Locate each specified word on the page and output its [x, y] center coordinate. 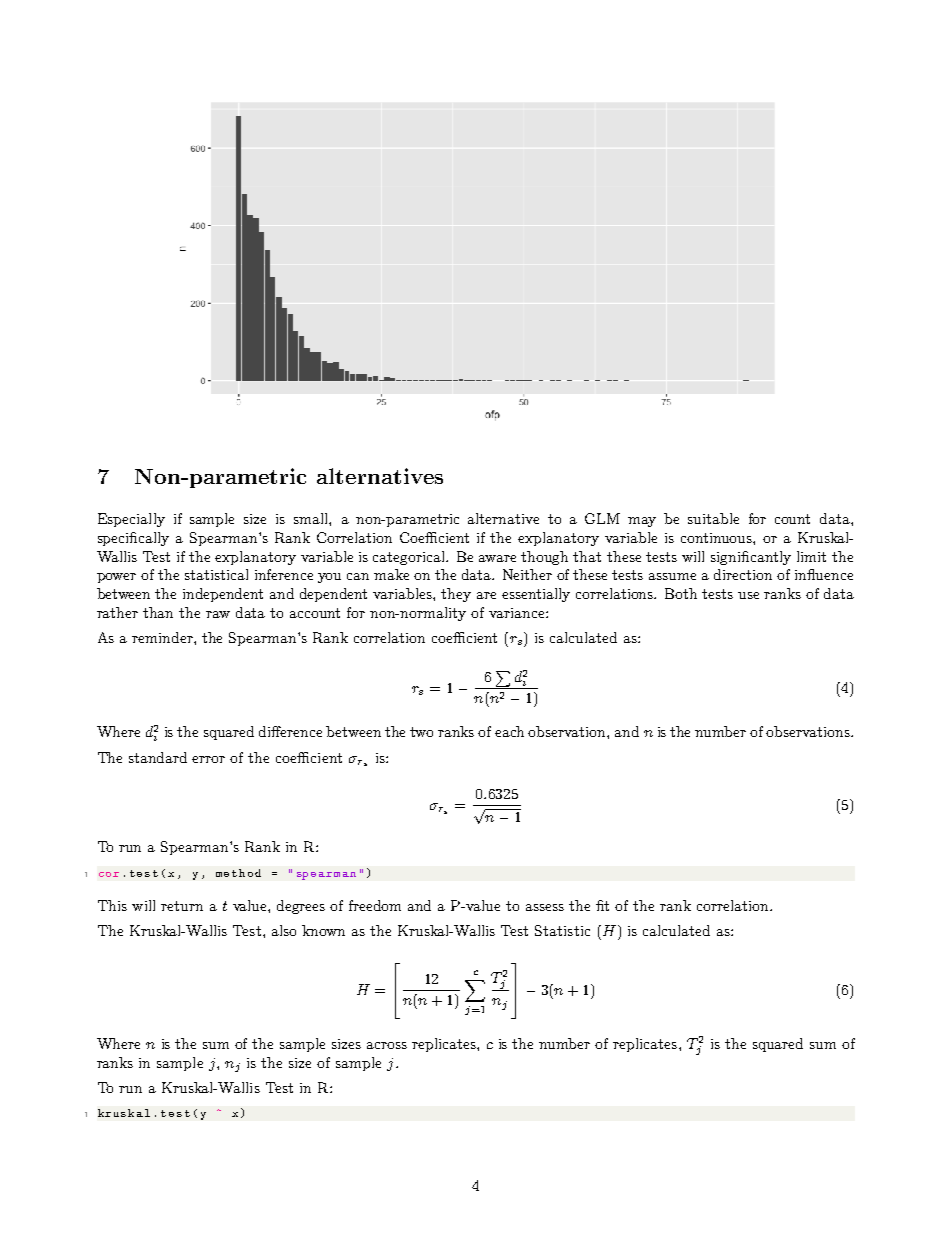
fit [602, 905]
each [509, 731]
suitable [713, 518]
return [182, 906]
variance [518, 613]
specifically [133, 539]
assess [545, 907]
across [387, 1045]
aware [497, 558]
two [421, 732]
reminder [163, 637]
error [208, 759]
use [748, 595]
